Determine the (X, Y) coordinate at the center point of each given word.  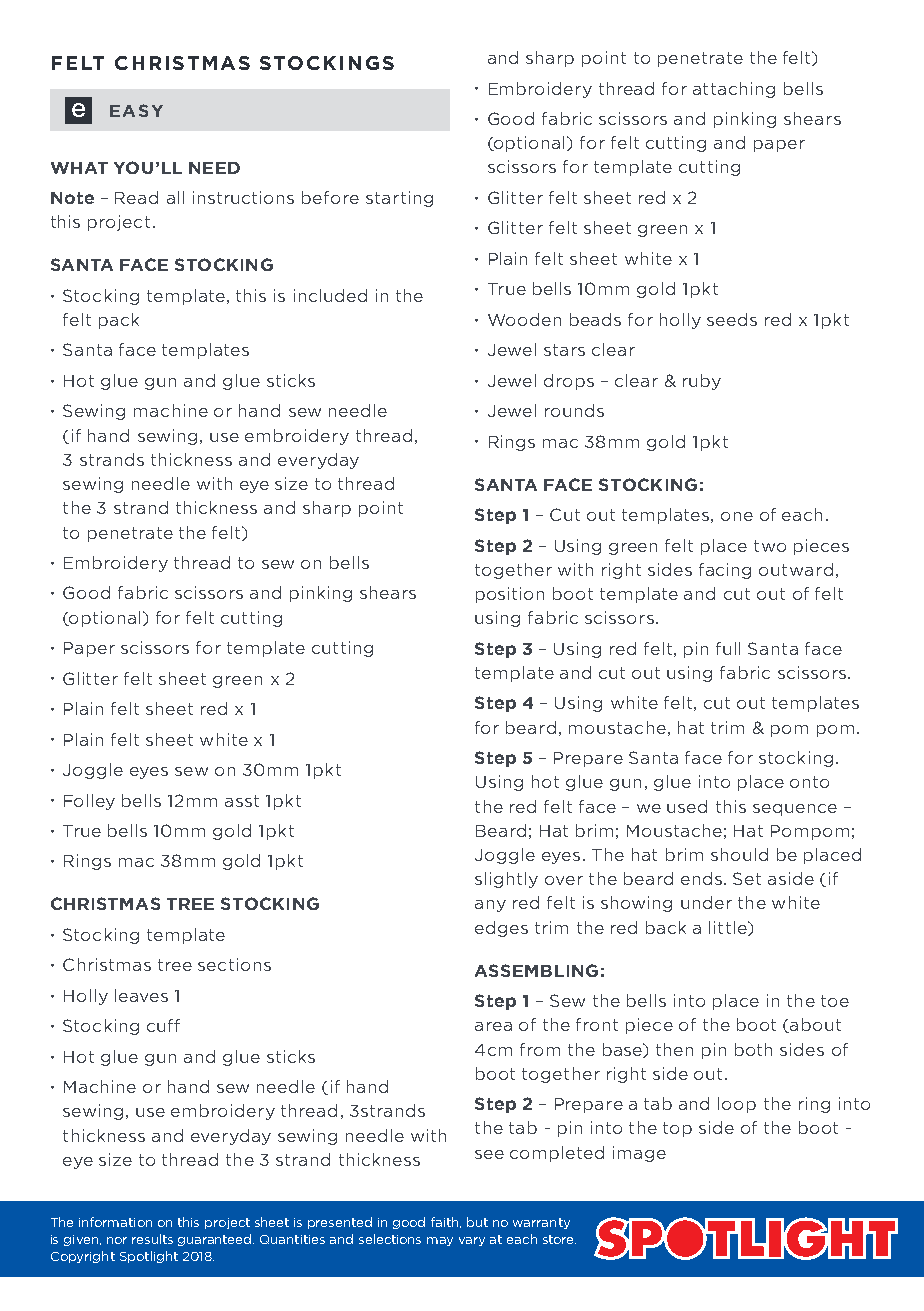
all (175, 197)
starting (399, 199)
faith (446, 1222)
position (510, 595)
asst (242, 801)
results (152, 1239)
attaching (734, 90)
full (728, 648)
